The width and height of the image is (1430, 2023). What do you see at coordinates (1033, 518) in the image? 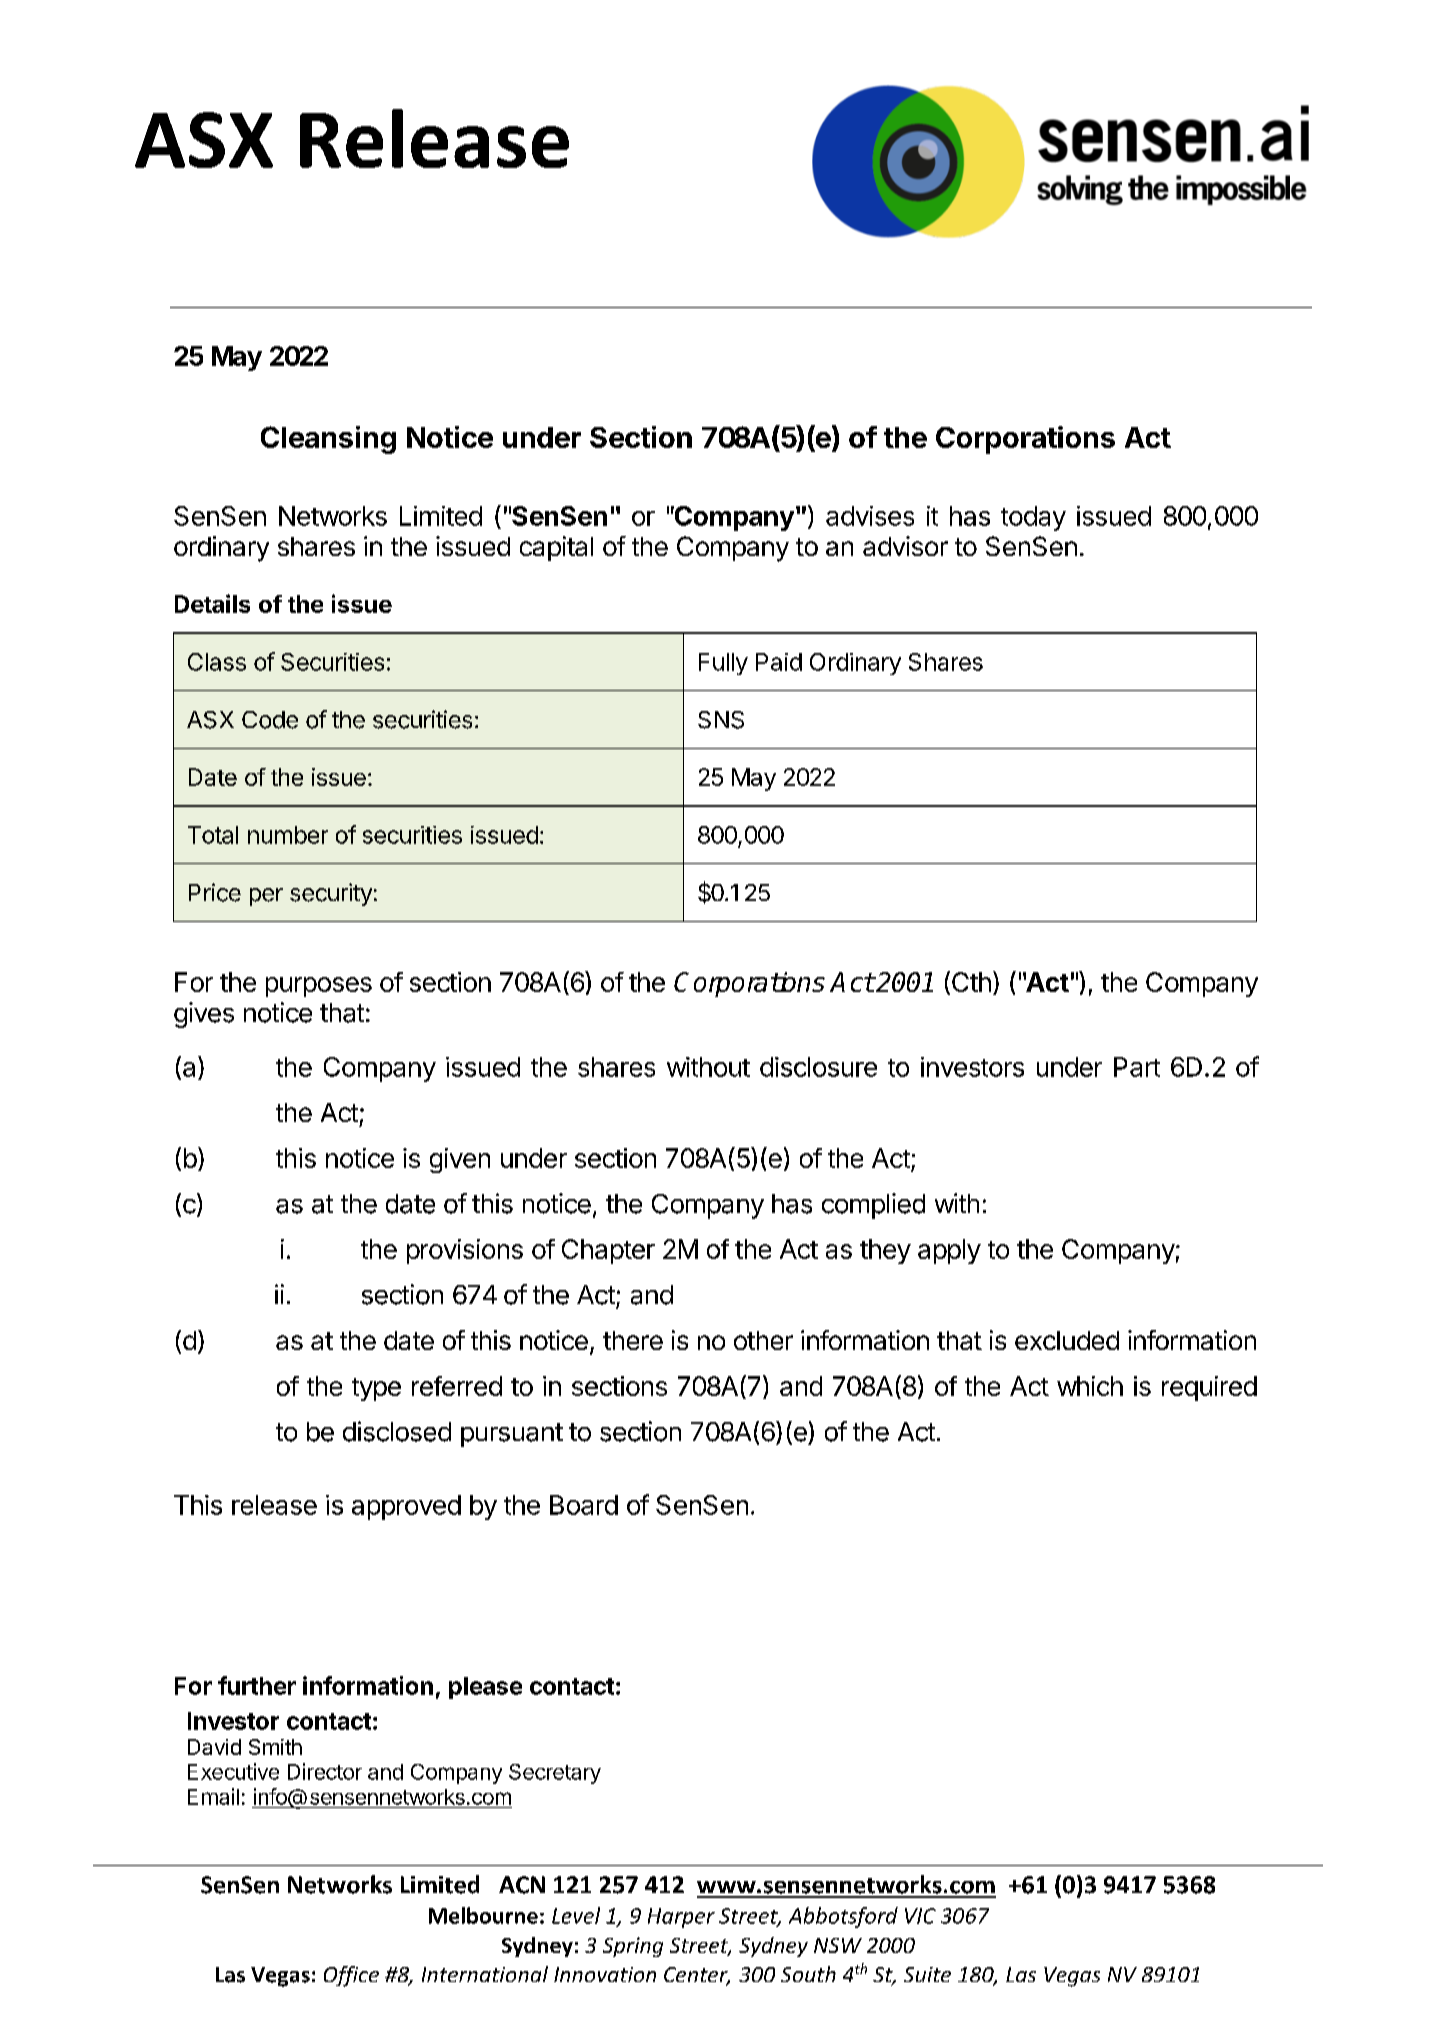
I see `today` at bounding box center [1033, 518].
